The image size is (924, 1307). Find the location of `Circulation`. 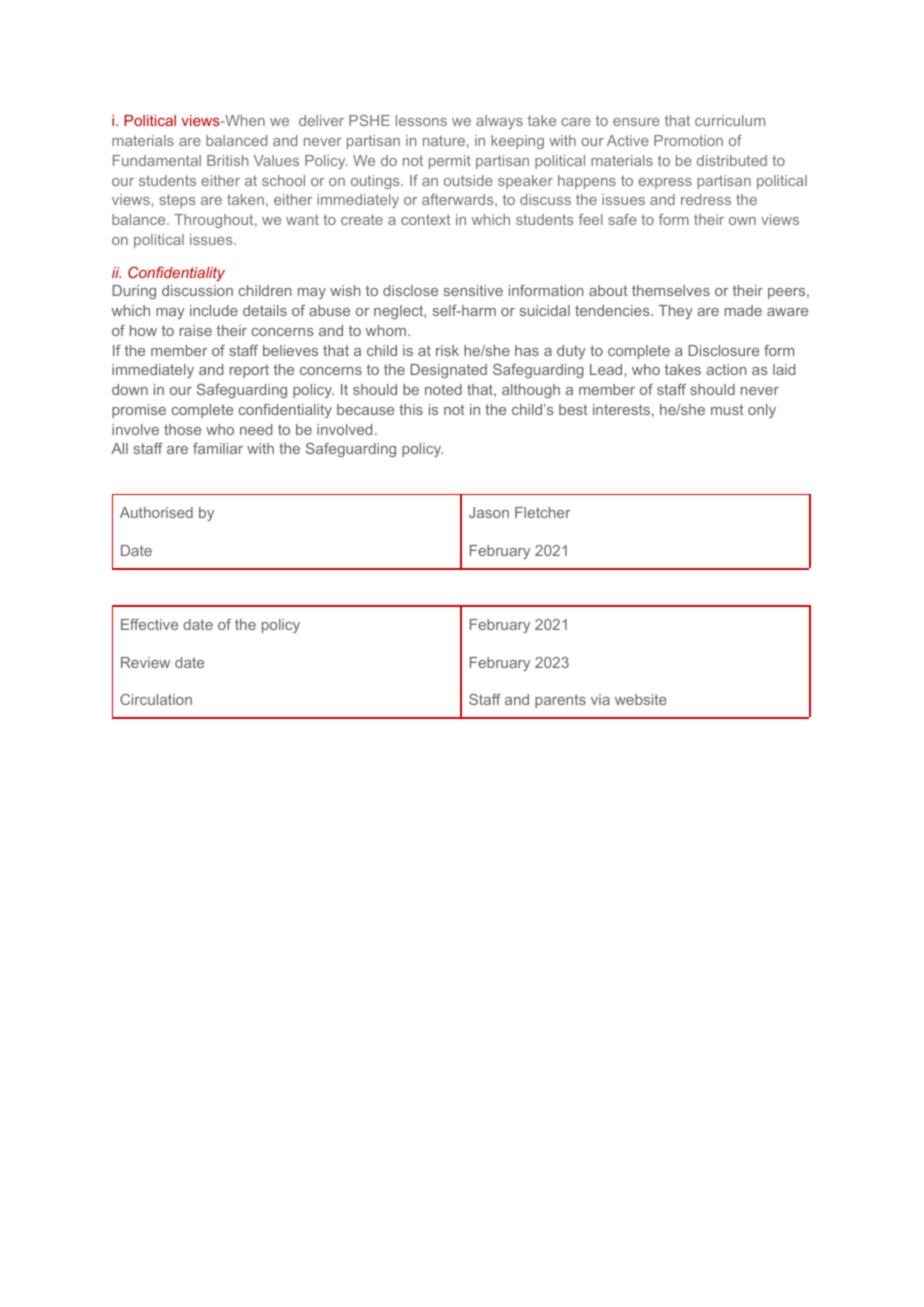

Circulation is located at coordinates (156, 699).
